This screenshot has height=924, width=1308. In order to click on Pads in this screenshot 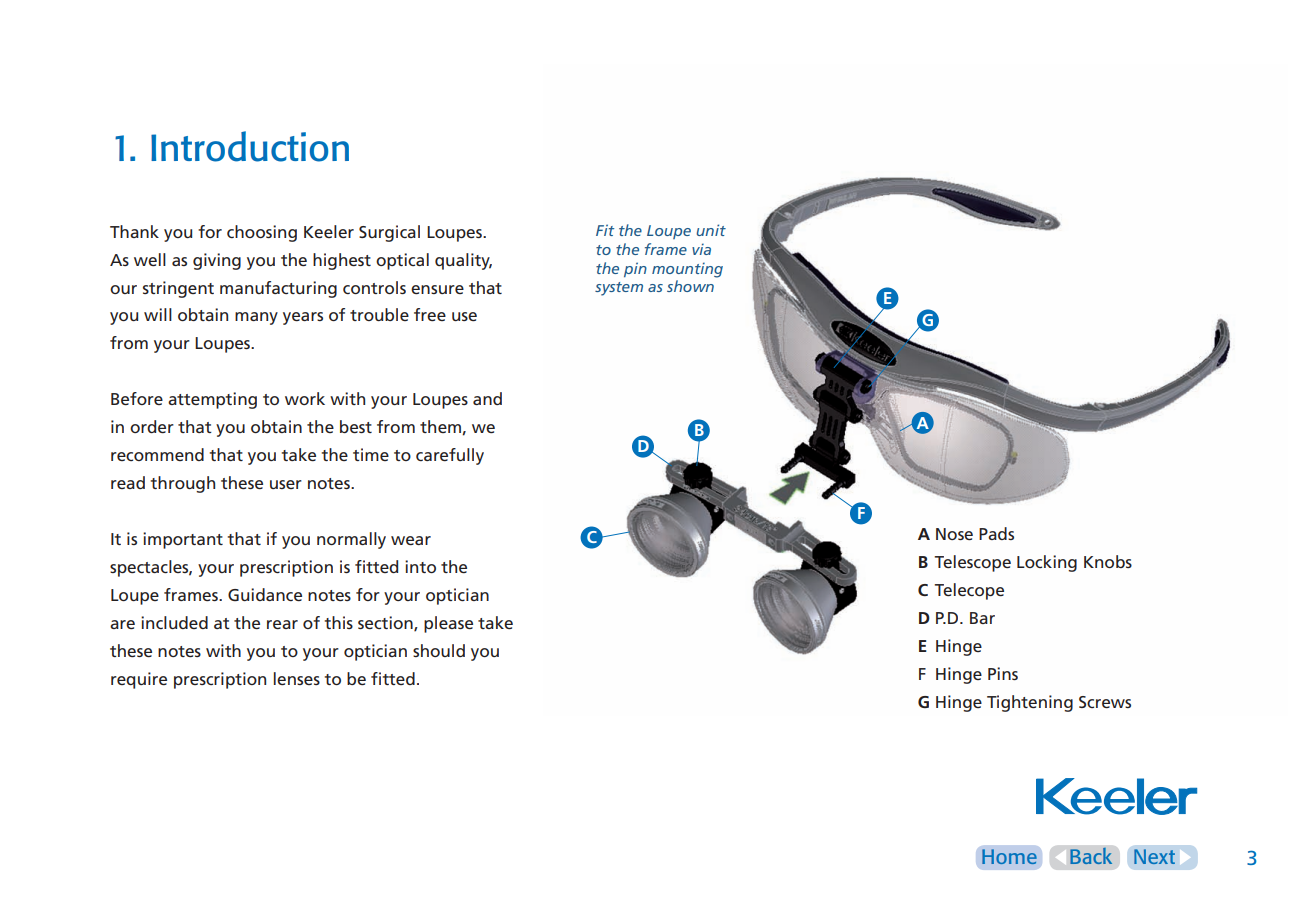, I will do `click(996, 533)`.
